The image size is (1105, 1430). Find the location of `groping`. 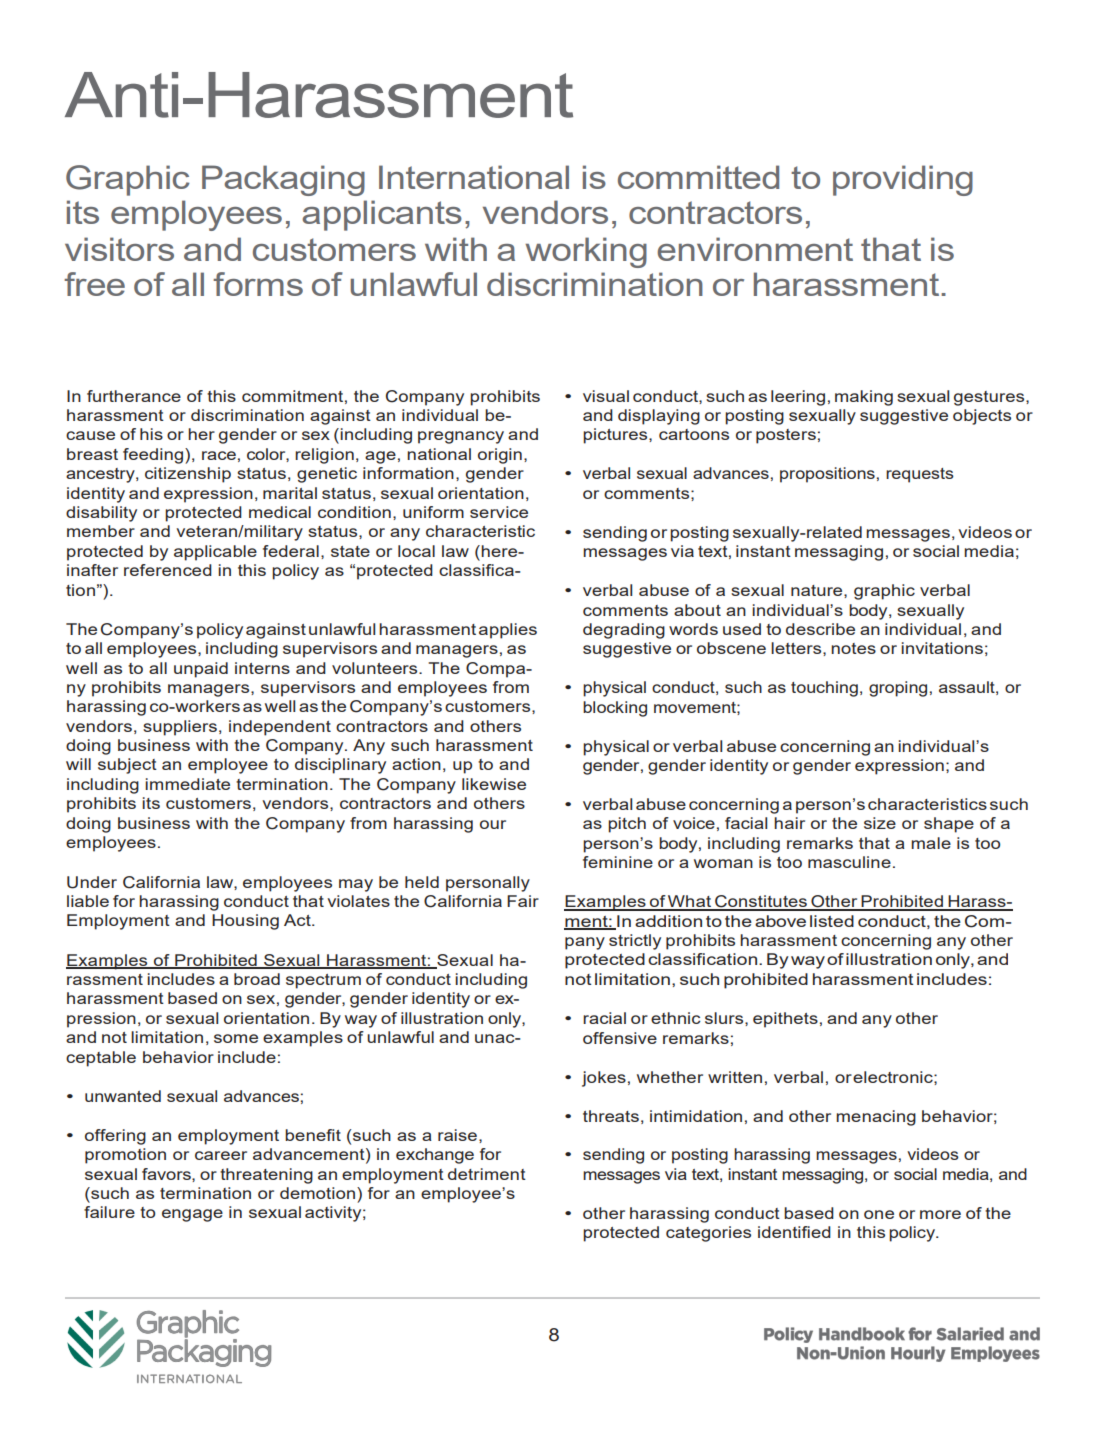

groping is located at coordinates (898, 689).
